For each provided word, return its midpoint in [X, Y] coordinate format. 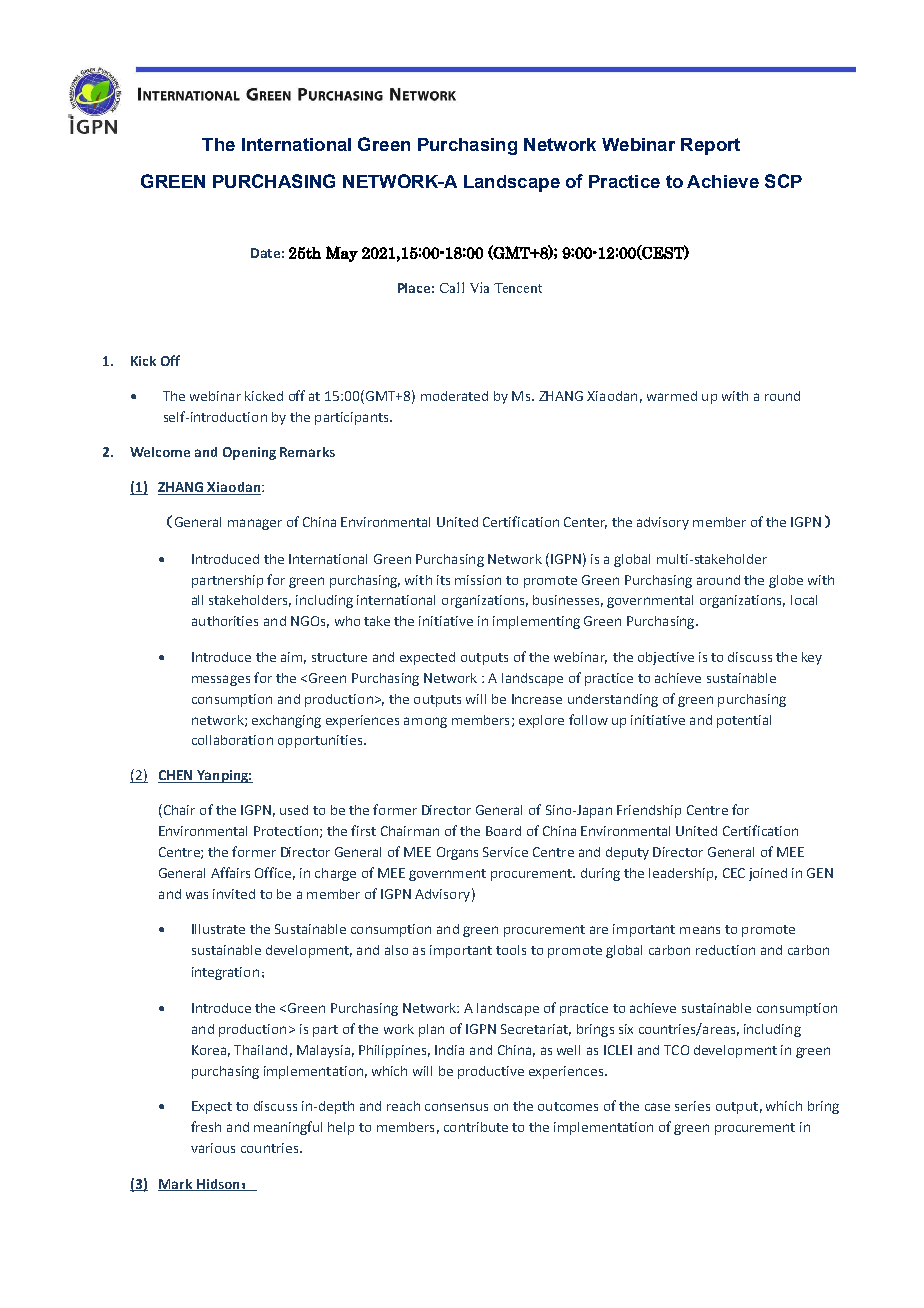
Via [479, 287]
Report [710, 146]
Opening [249, 453]
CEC [734, 873]
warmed [672, 396]
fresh [206, 1126]
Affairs [230, 872]
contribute [476, 1127]
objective [666, 658]
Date [265, 253]
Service [505, 852]
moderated [454, 396]
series [692, 1106]
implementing [536, 622]
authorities [225, 621]
